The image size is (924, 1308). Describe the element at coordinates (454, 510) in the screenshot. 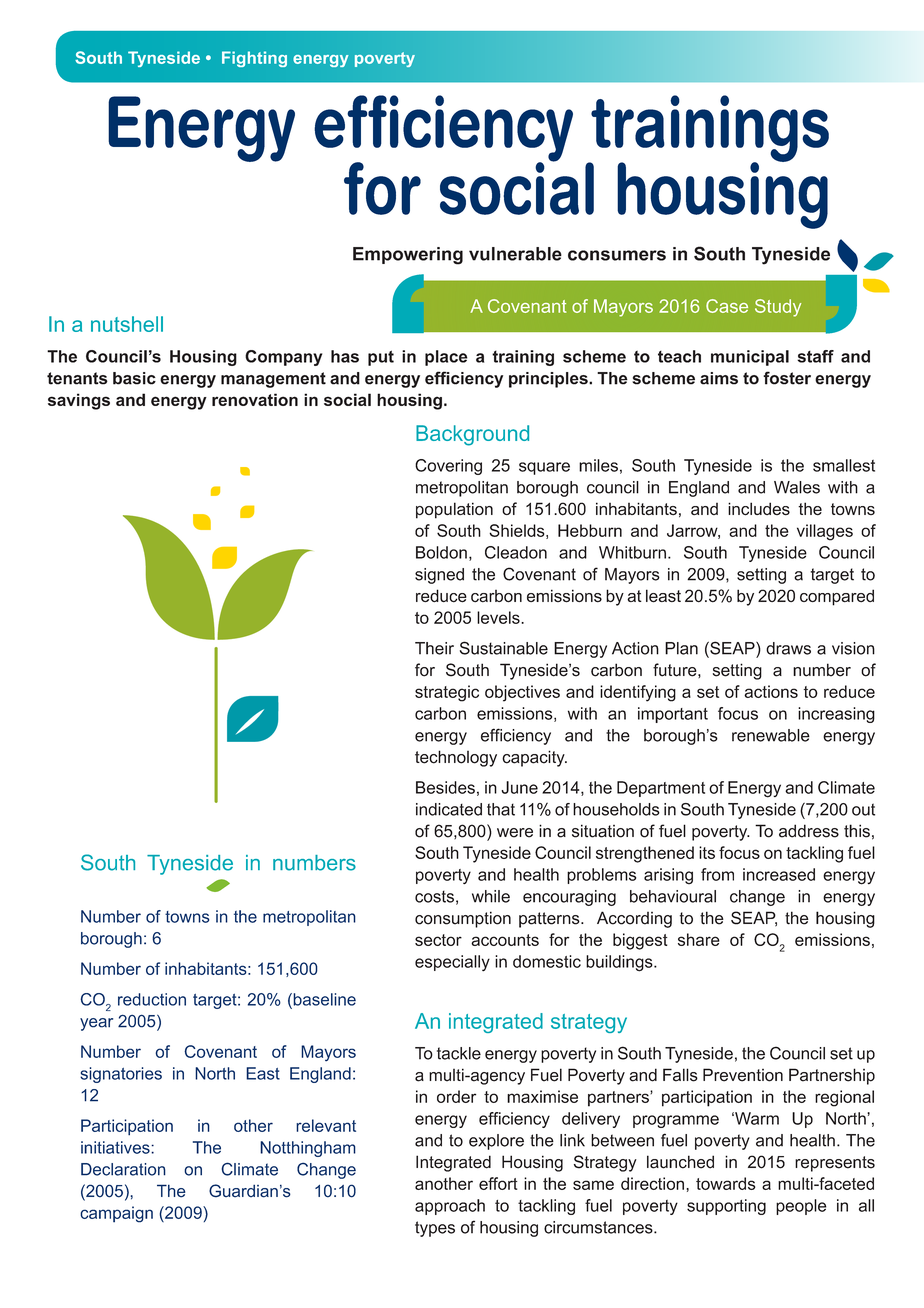

I see `population` at that location.
